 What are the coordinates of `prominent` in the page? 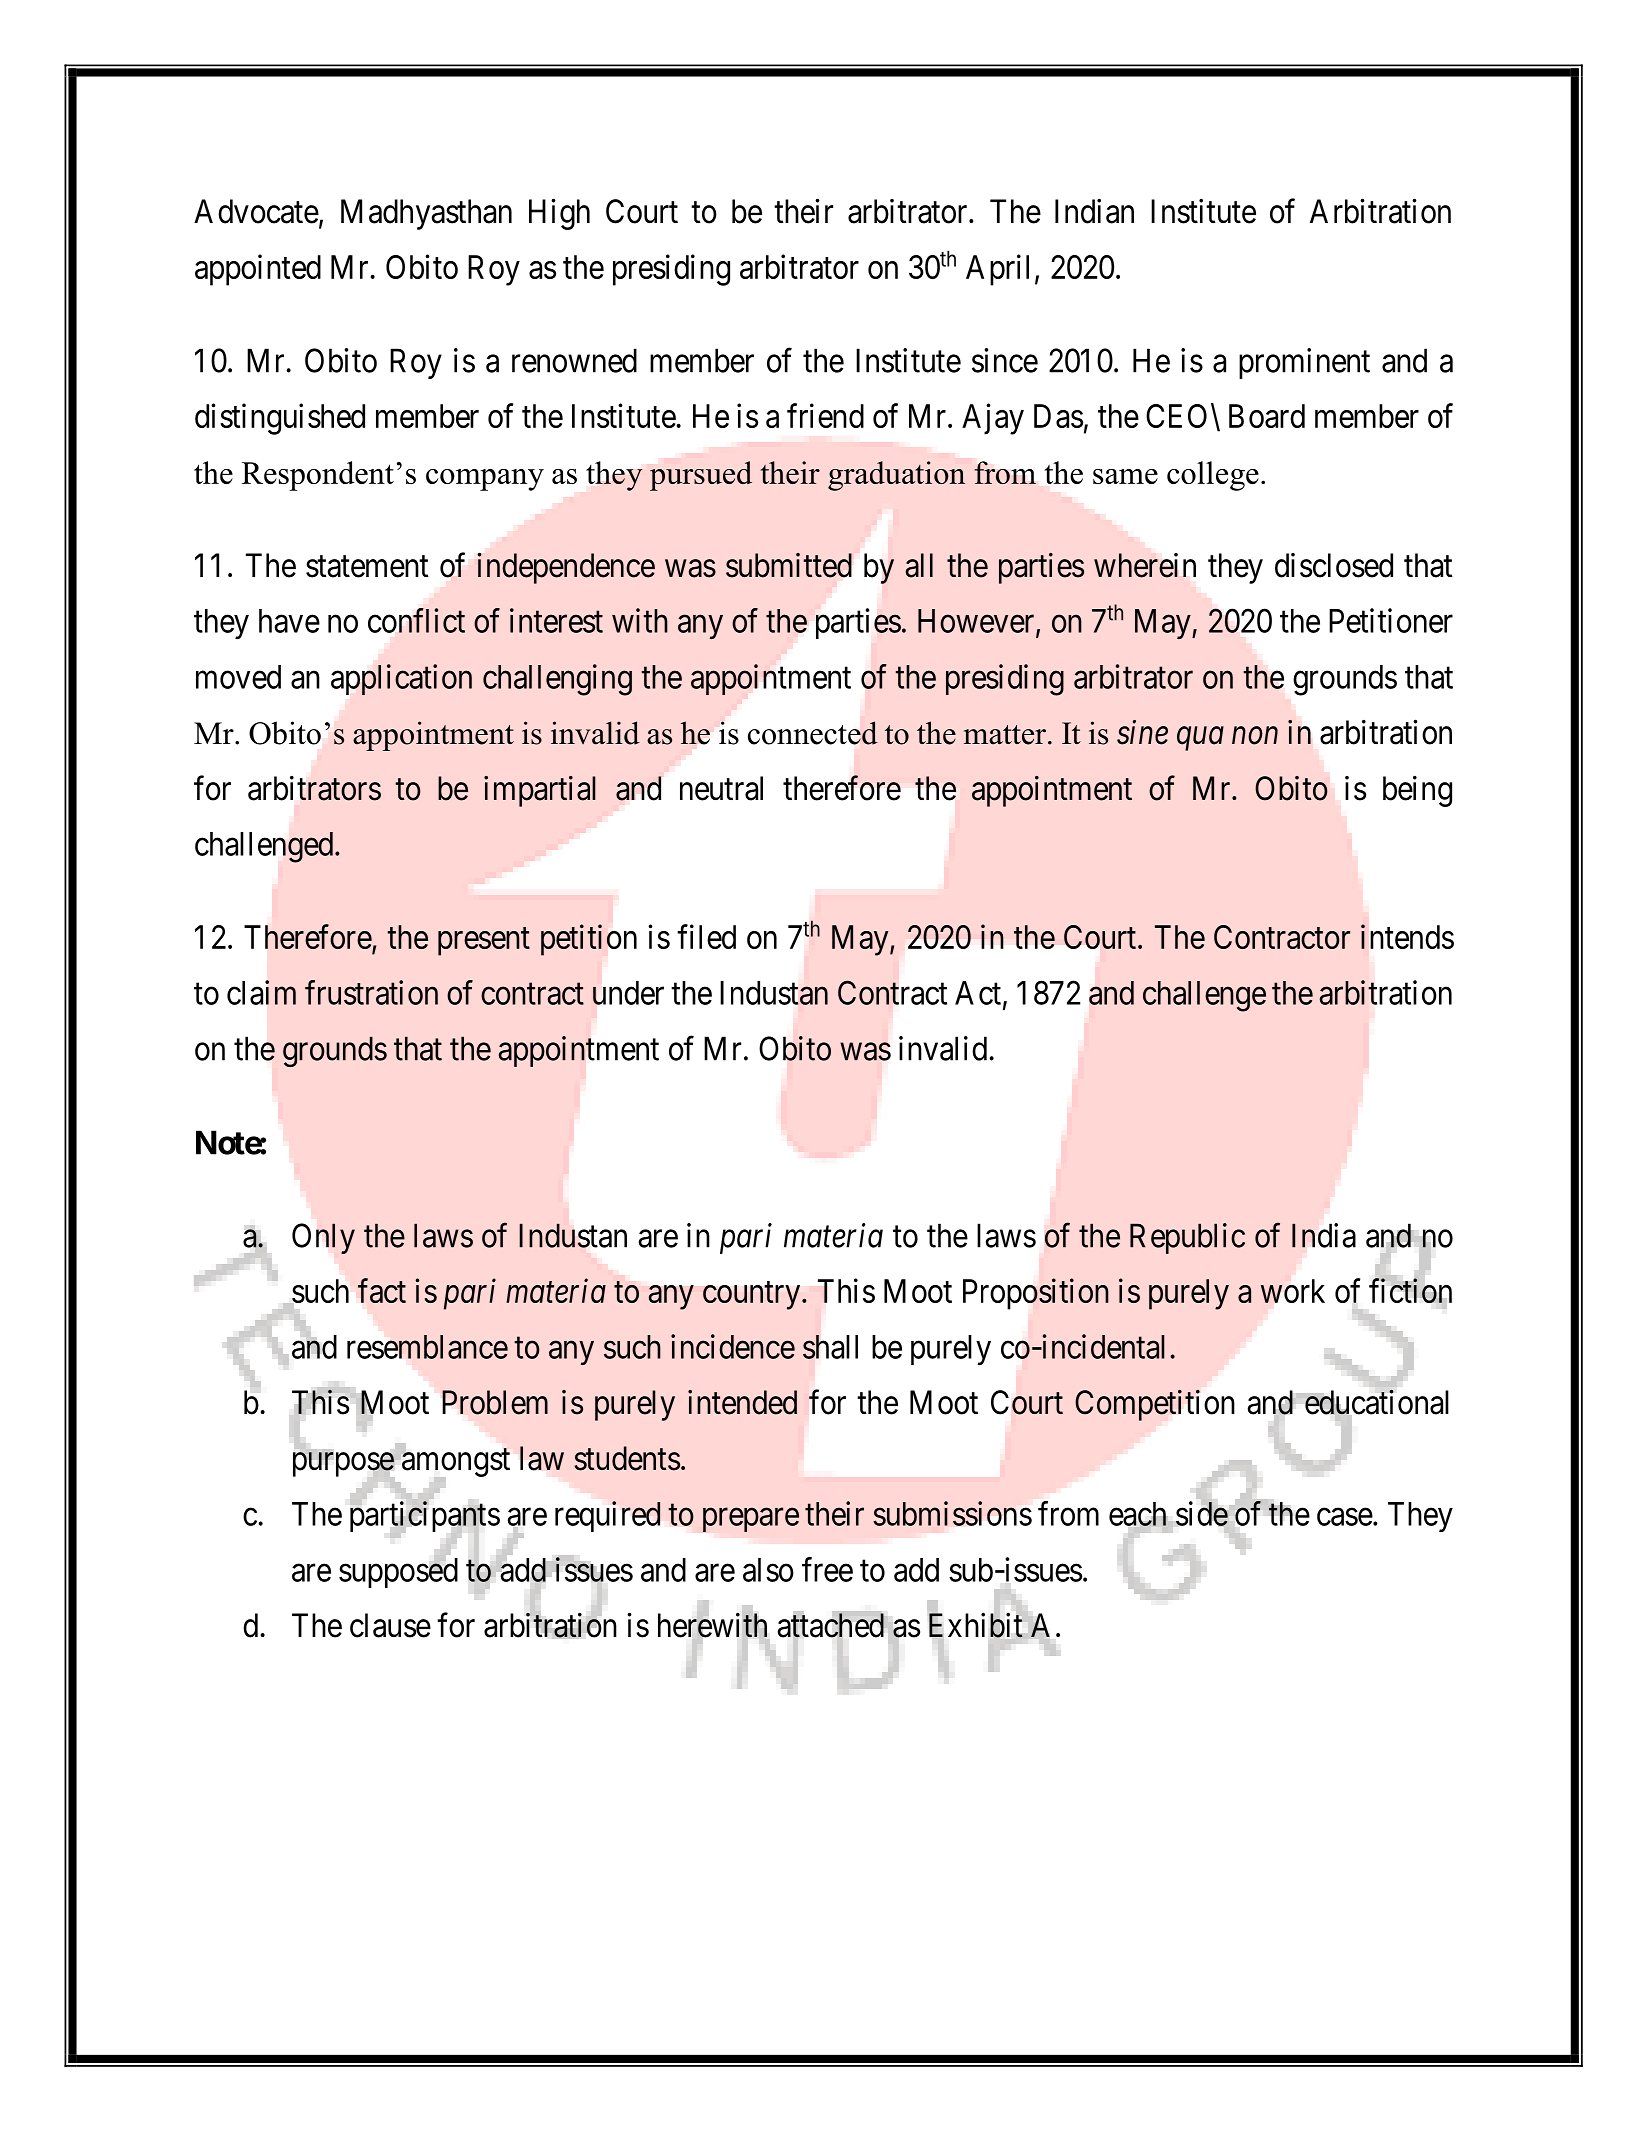 It's located at (1304, 363).
